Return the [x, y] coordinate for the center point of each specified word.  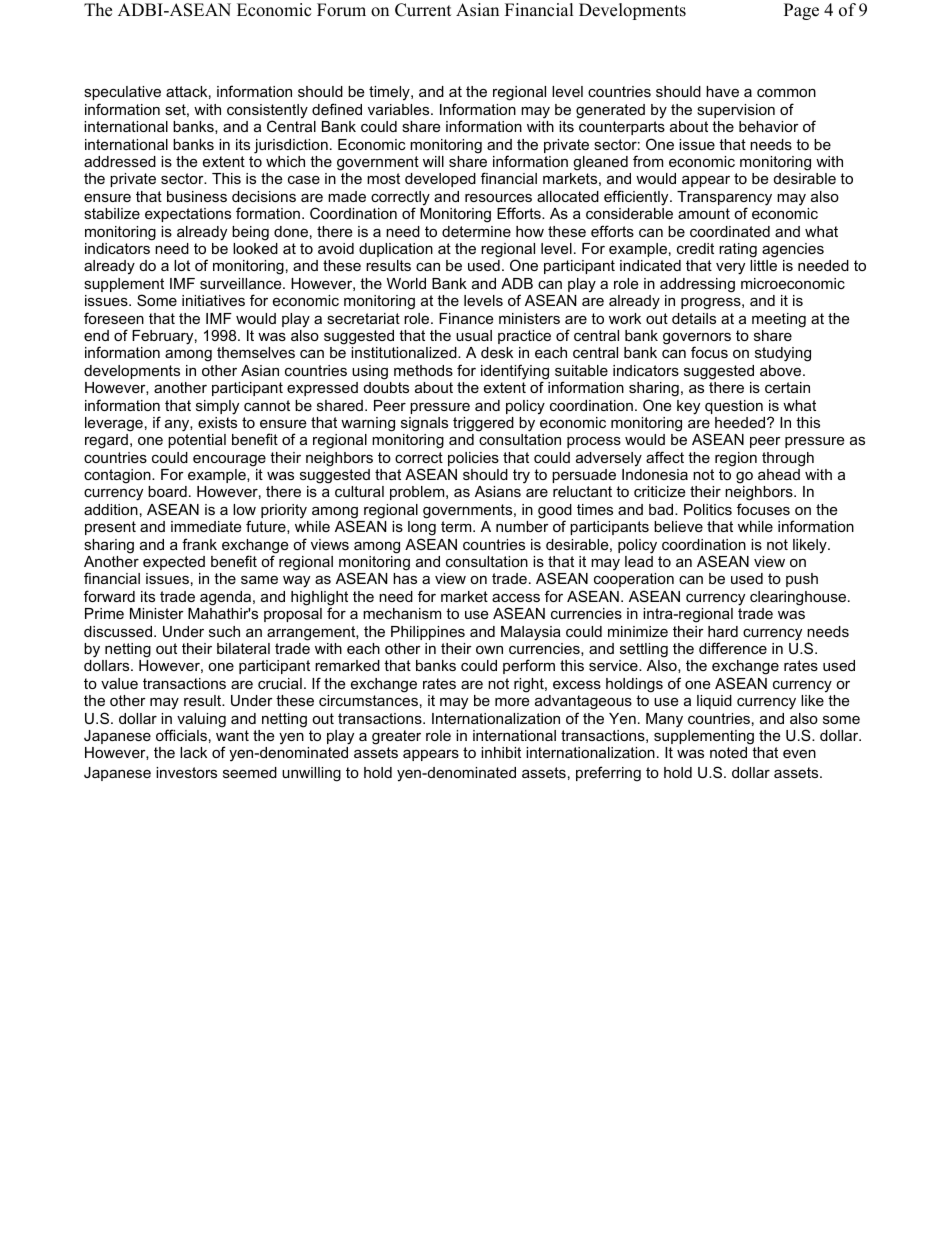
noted [728, 752]
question [734, 407]
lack [193, 752]
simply [217, 407]
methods [423, 370]
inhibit [501, 752]
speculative [122, 95]
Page [801, 11]
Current [423, 10]
